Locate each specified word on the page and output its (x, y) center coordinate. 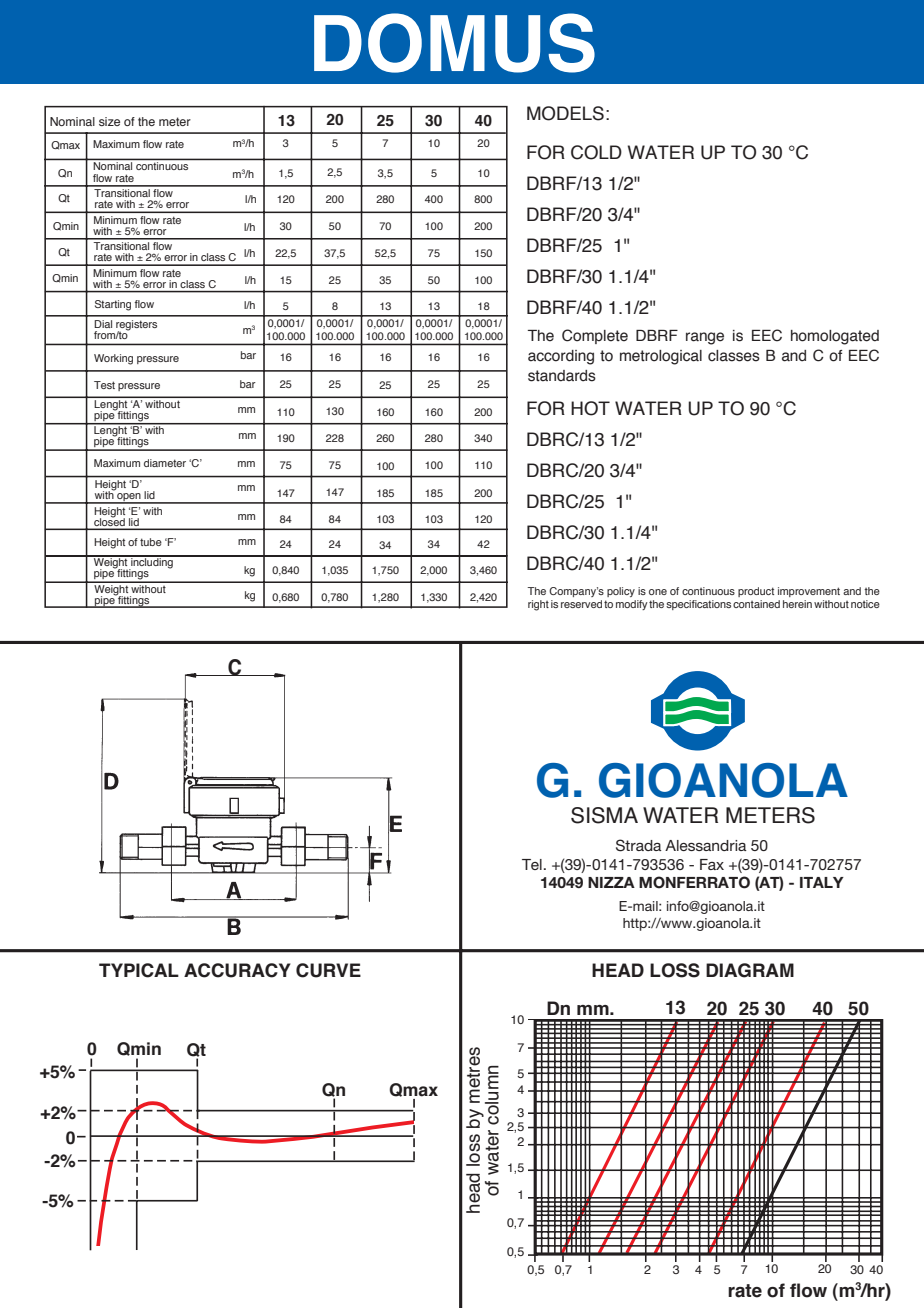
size (109, 121)
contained (756, 604)
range (705, 338)
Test (104, 385)
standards (562, 376)
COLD (596, 152)
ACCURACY (237, 970)
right (538, 605)
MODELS (565, 113)
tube (151, 542)
